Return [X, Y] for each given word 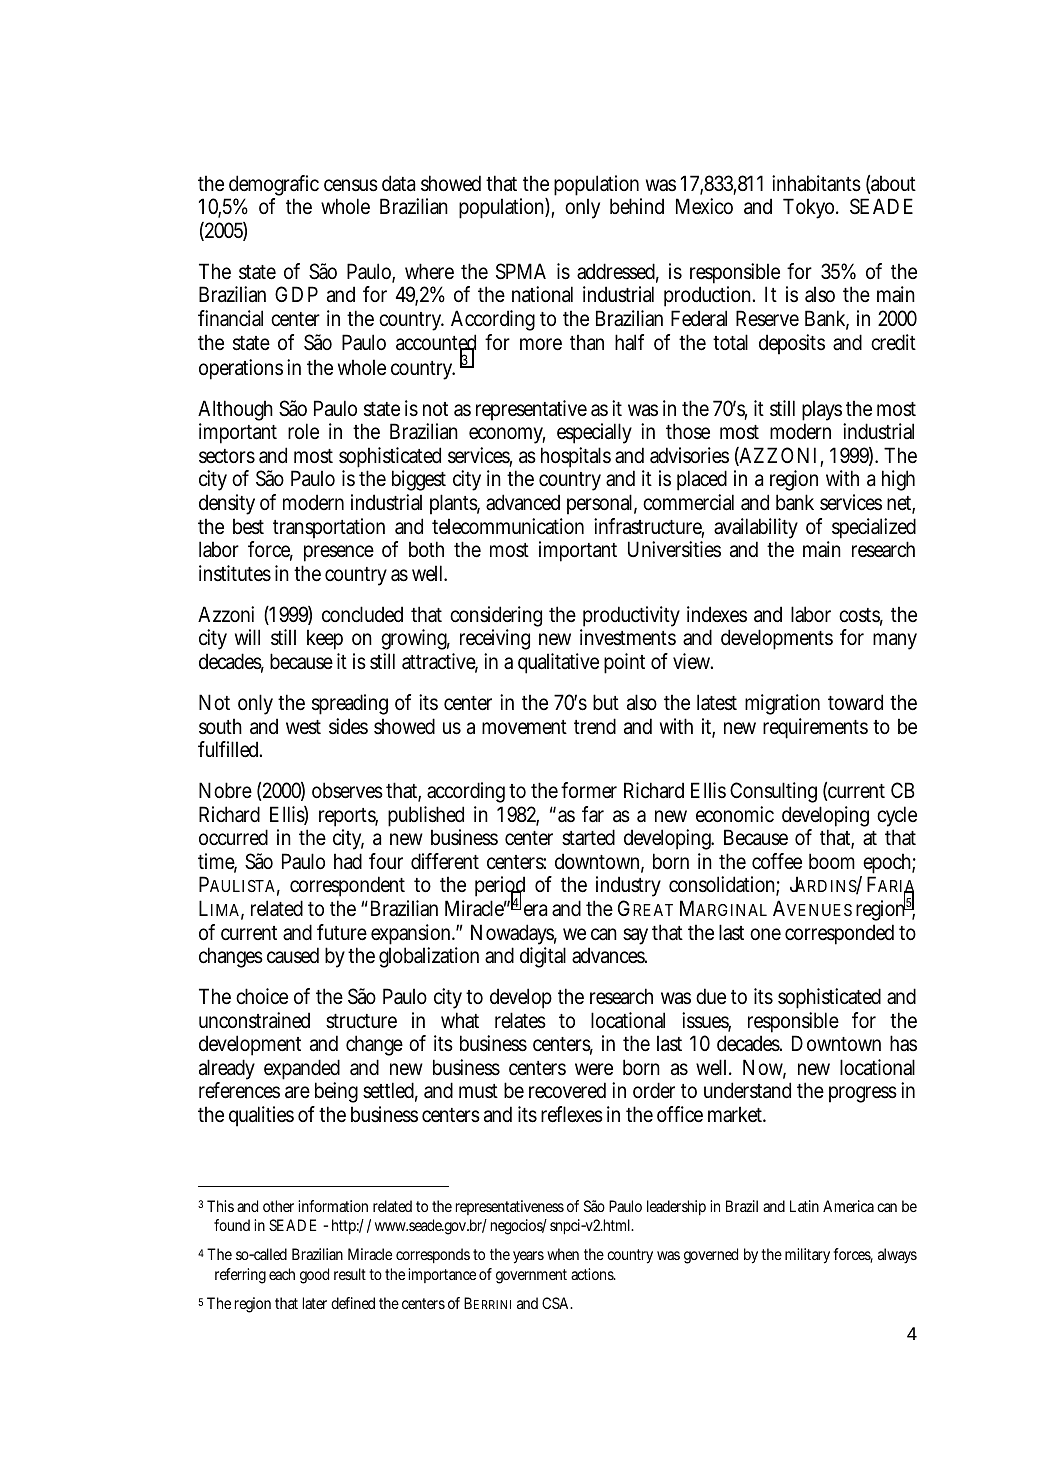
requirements [815, 728]
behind [637, 206]
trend [595, 726]
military [809, 1256]
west [303, 727]
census [351, 185]
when [563, 1254]
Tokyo [811, 208]
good [314, 1276]
